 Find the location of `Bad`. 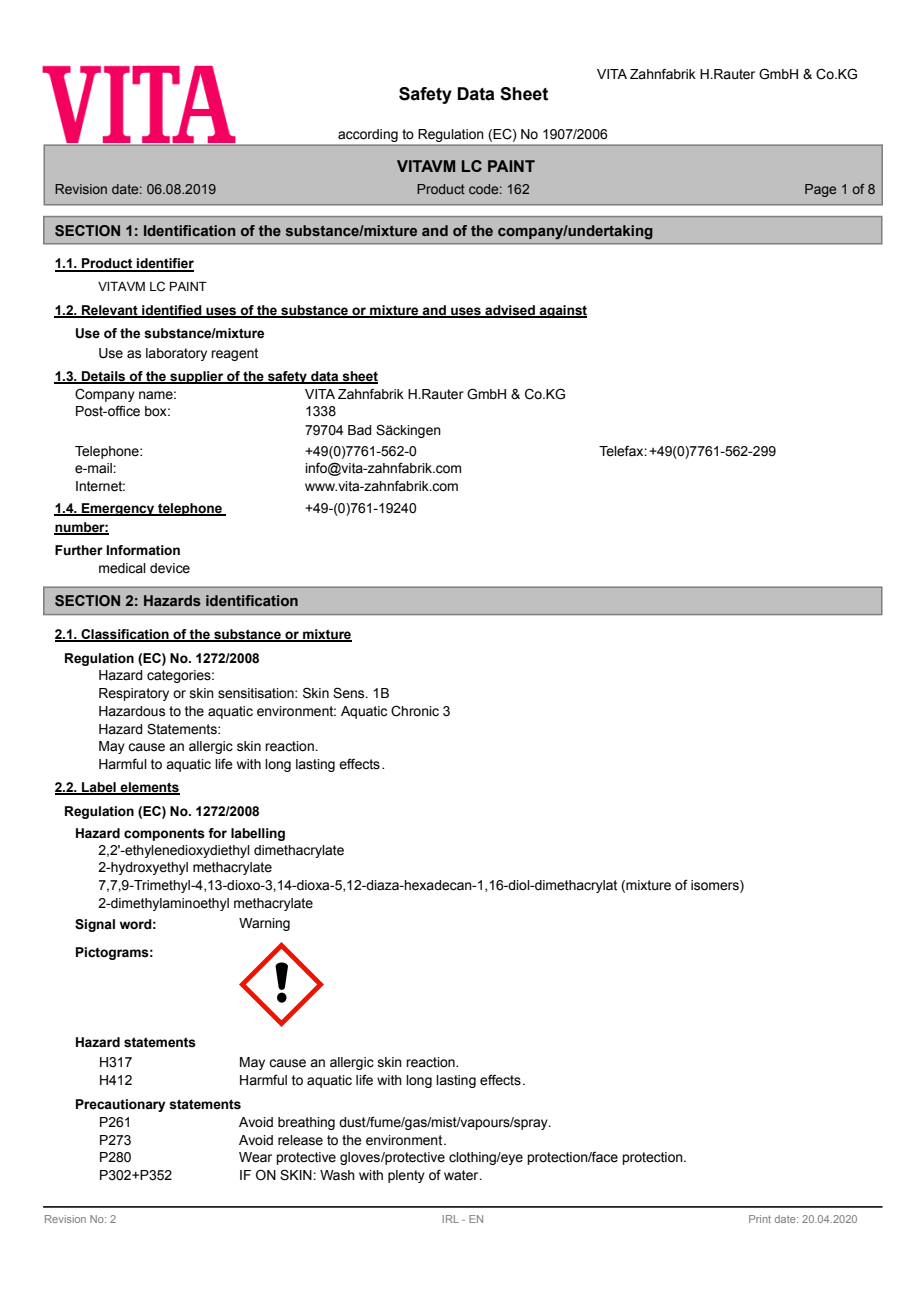

Bad is located at coordinates (359, 430).
